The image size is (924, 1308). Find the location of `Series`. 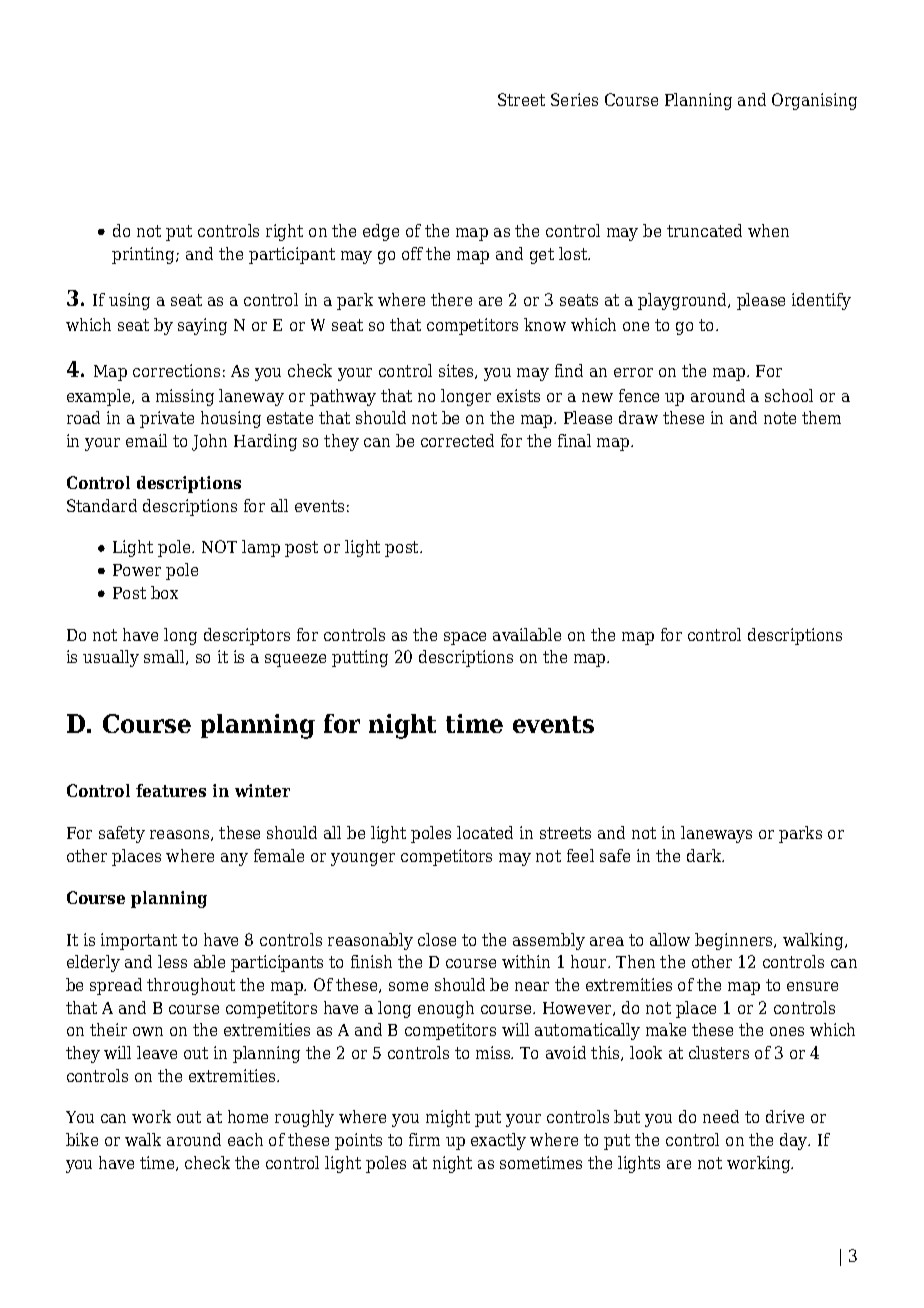

Series is located at coordinates (574, 99).
